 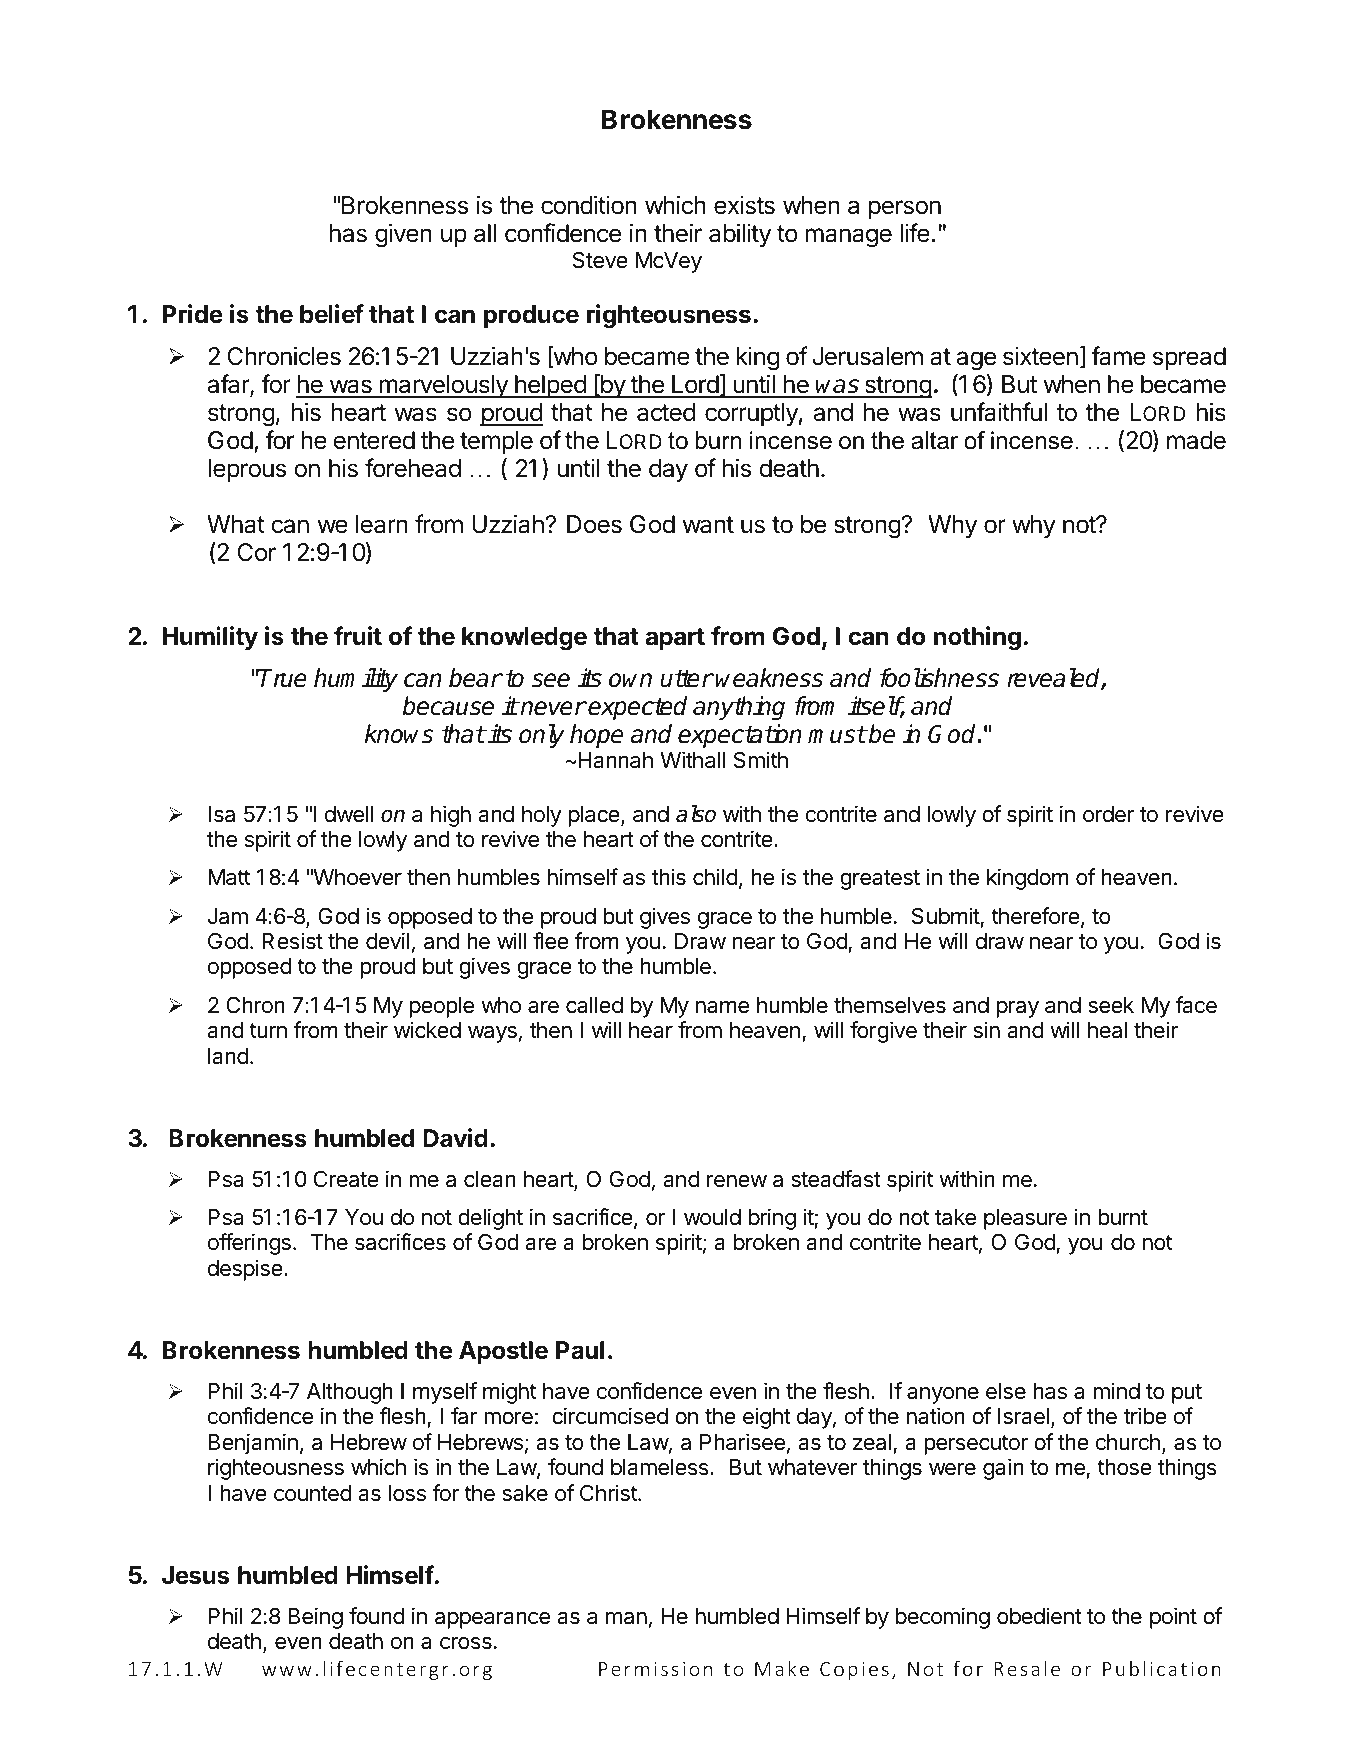 What do you see at coordinates (315, 1618) in the document?
I see `Being` at bounding box center [315, 1618].
